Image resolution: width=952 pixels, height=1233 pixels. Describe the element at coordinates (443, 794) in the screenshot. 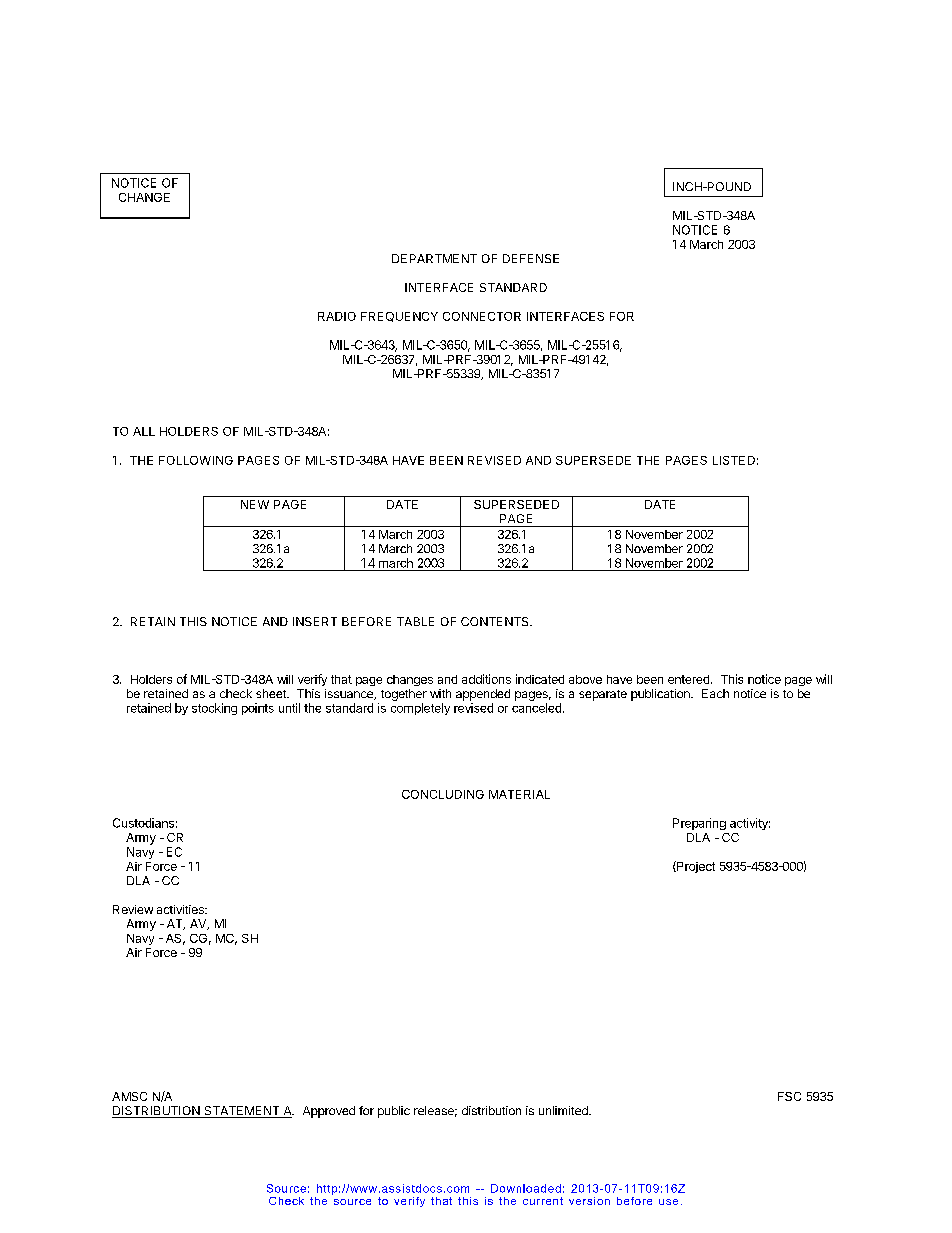

I see `CONCLUDING` at that location.
